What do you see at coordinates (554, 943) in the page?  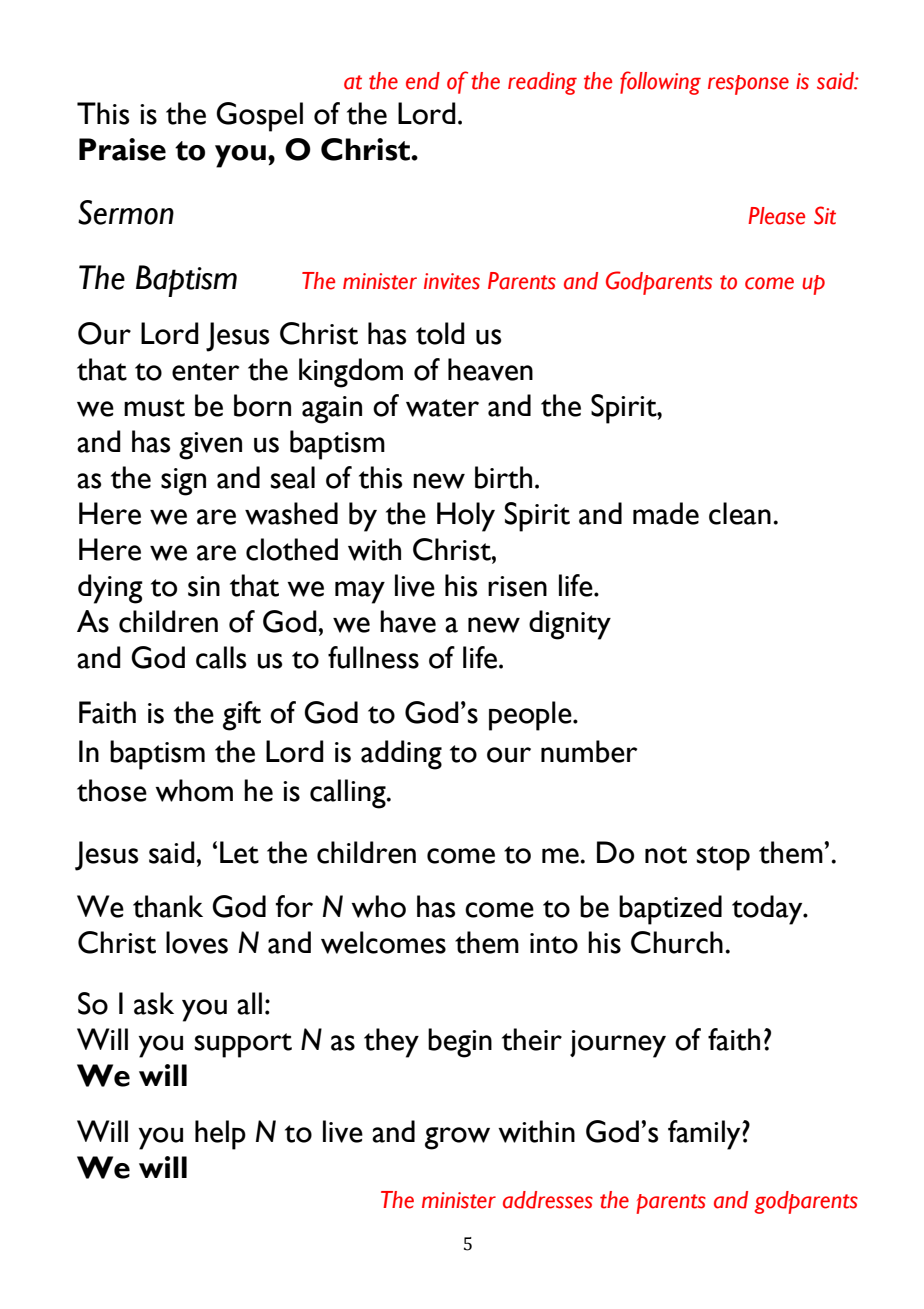 I see `into` at bounding box center [554, 943].
